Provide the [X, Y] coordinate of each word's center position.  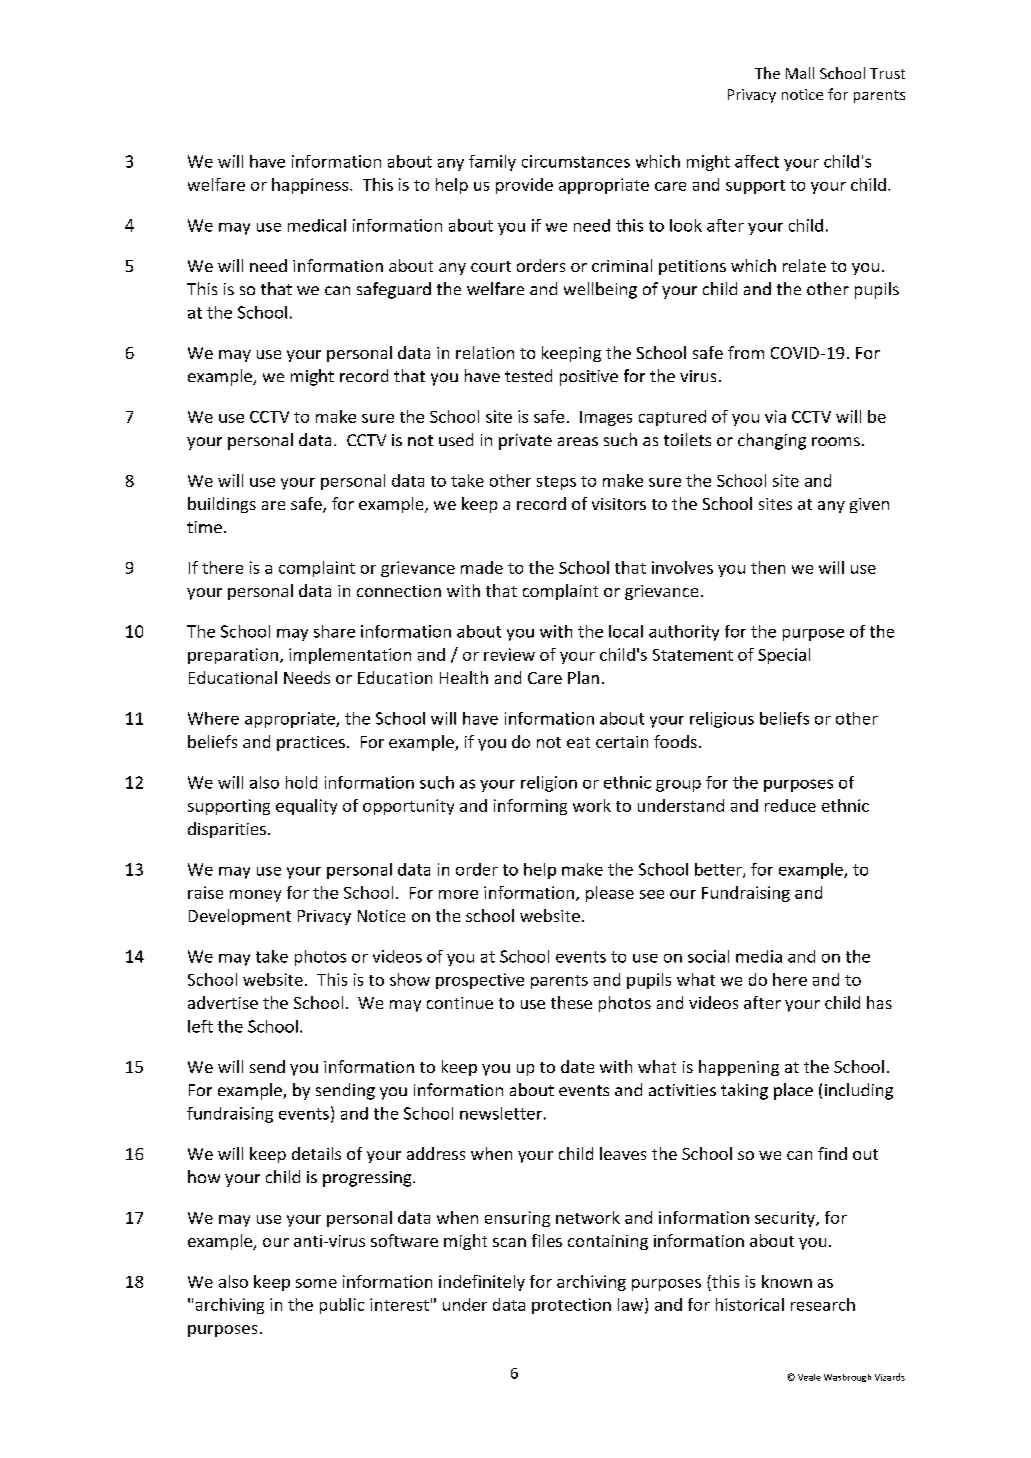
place [793, 1091]
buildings [222, 505]
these [571, 1002]
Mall [800, 73]
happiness [311, 186]
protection [571, 1306]
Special [784, 656]
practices [311, 743]
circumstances [576, 161]
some [316, 1283]
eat [578, 742]
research [823, 1304]
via [775, 416]
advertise [223, 1002]
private [525, 442]
